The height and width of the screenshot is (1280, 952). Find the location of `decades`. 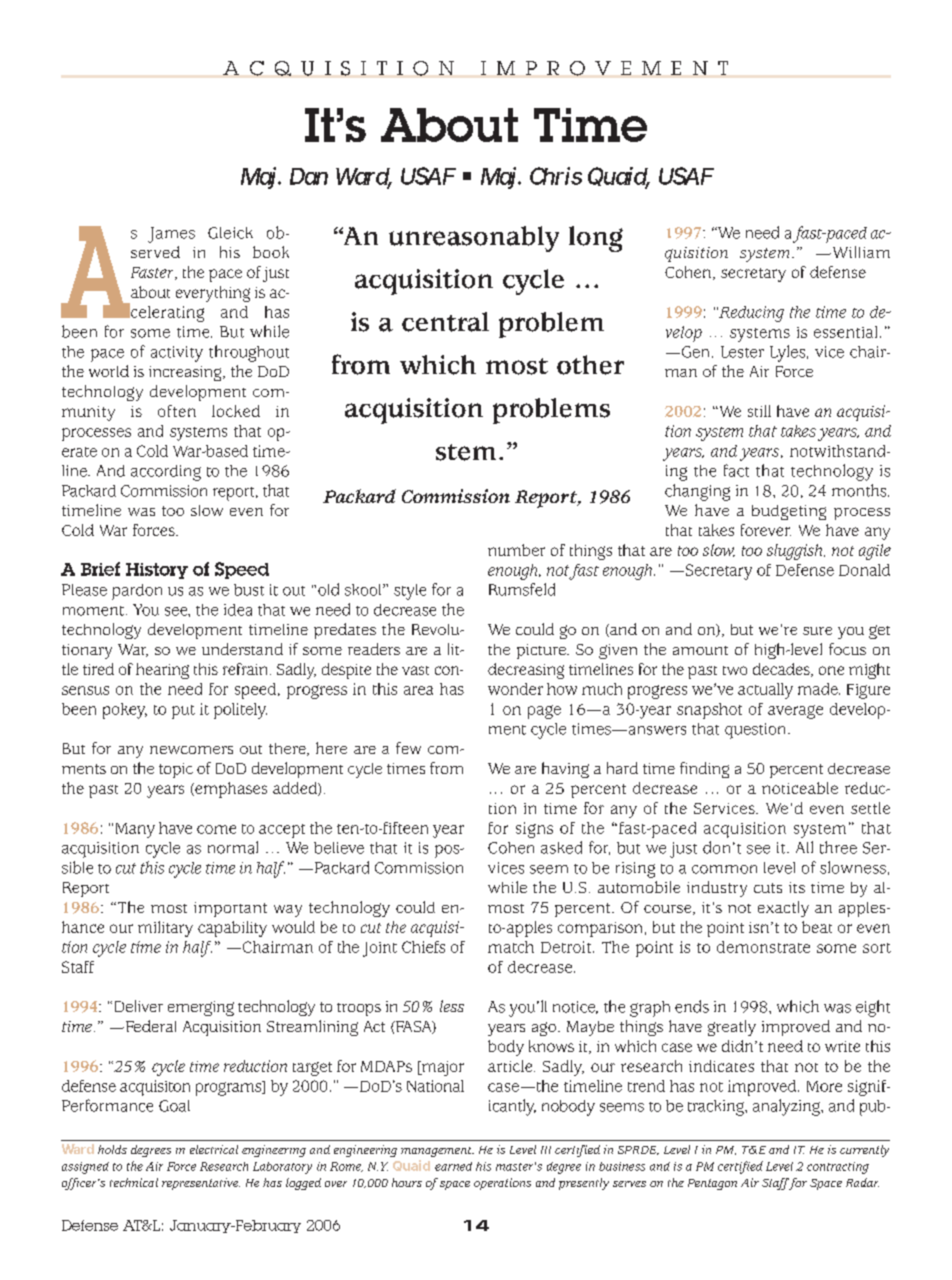

decades is located at coordinates (782, 670).
